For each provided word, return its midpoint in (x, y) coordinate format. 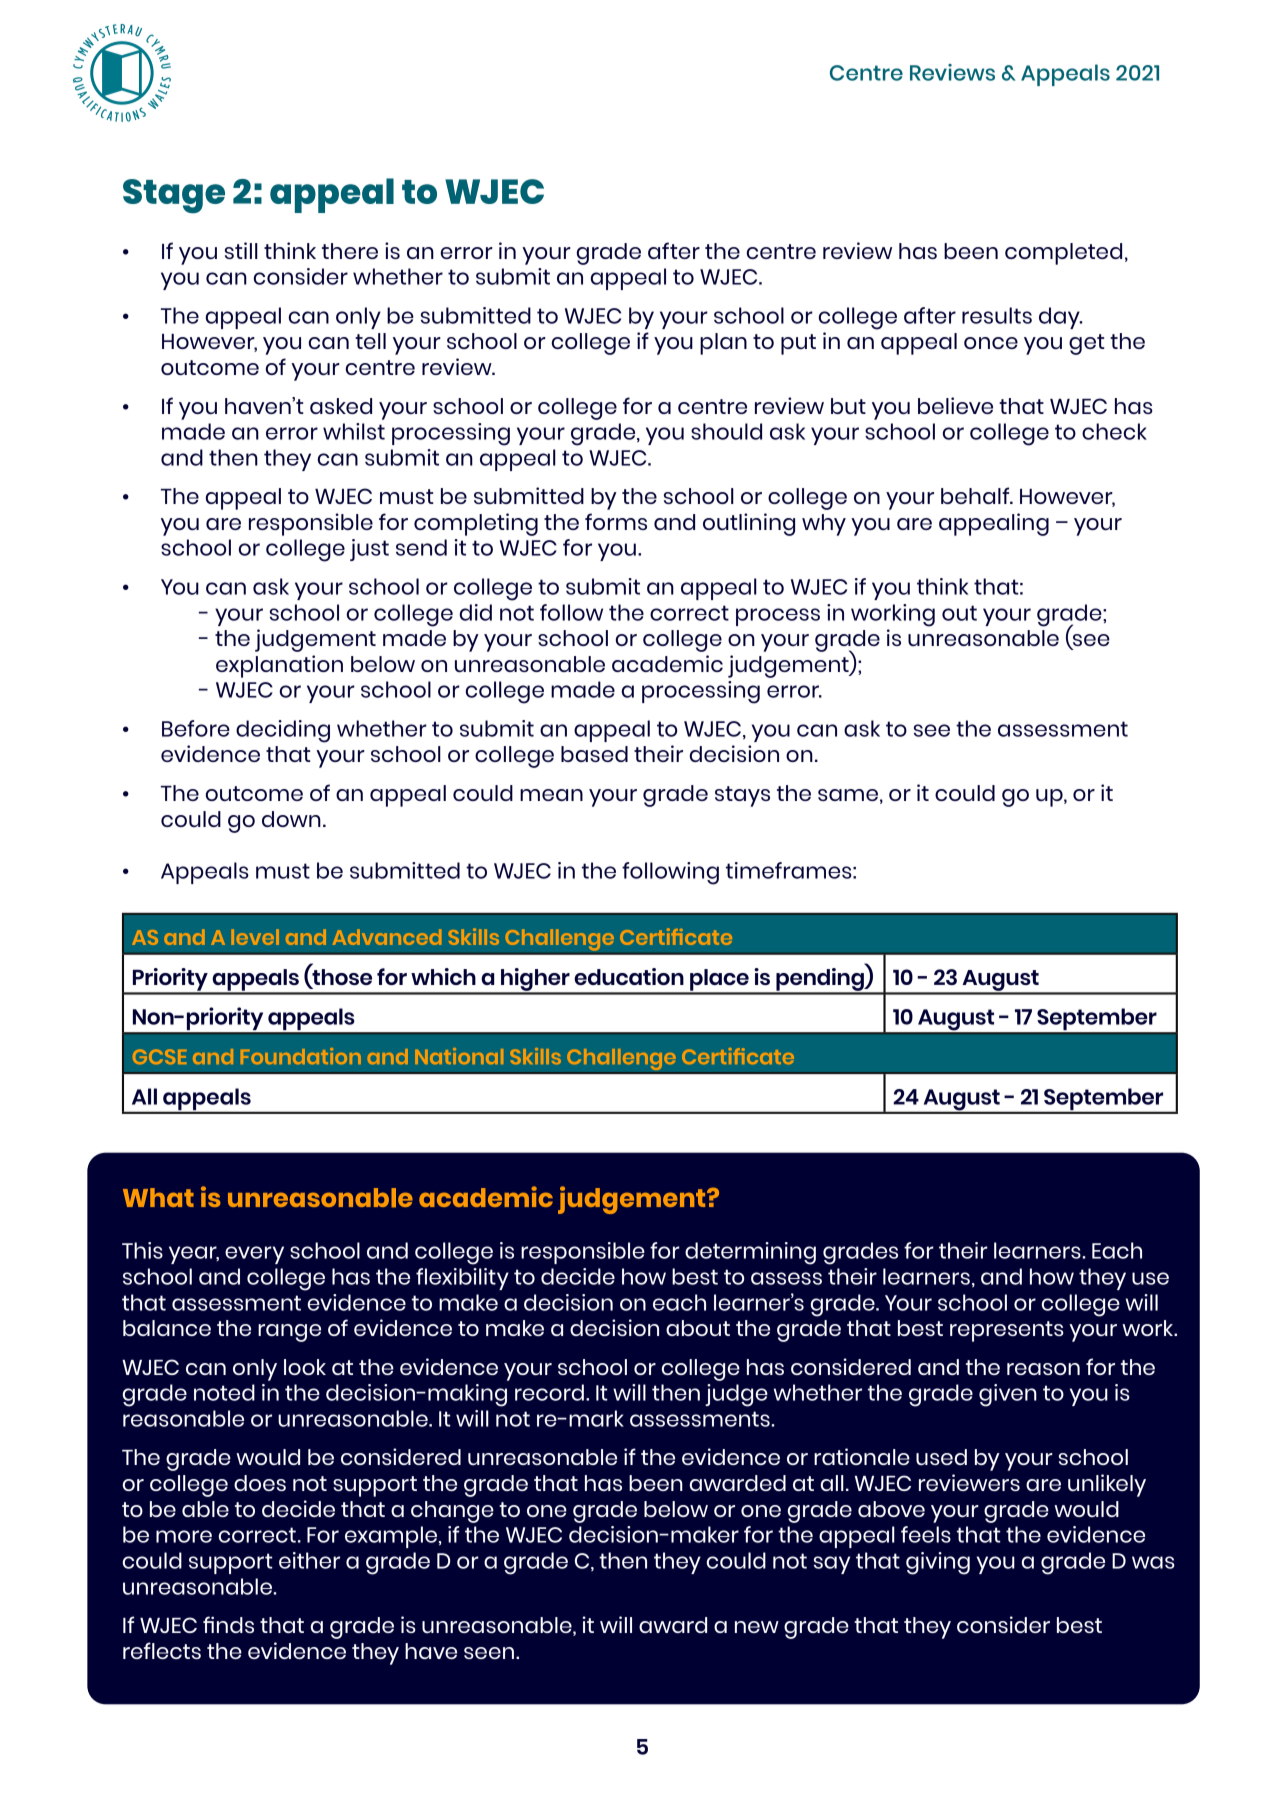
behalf (976, 495)
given (1008, 1395)
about (698, 1328)
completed (1063, 254)
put (798, 344)
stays (742, 796)
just (369, 550)
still (241, 250)
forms (616, 521)
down (291, 819)
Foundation (301, 1056)
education (629, 976)
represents (1007, 1331)
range (289, 1333)
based (594, 754)
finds (228, 1624)
